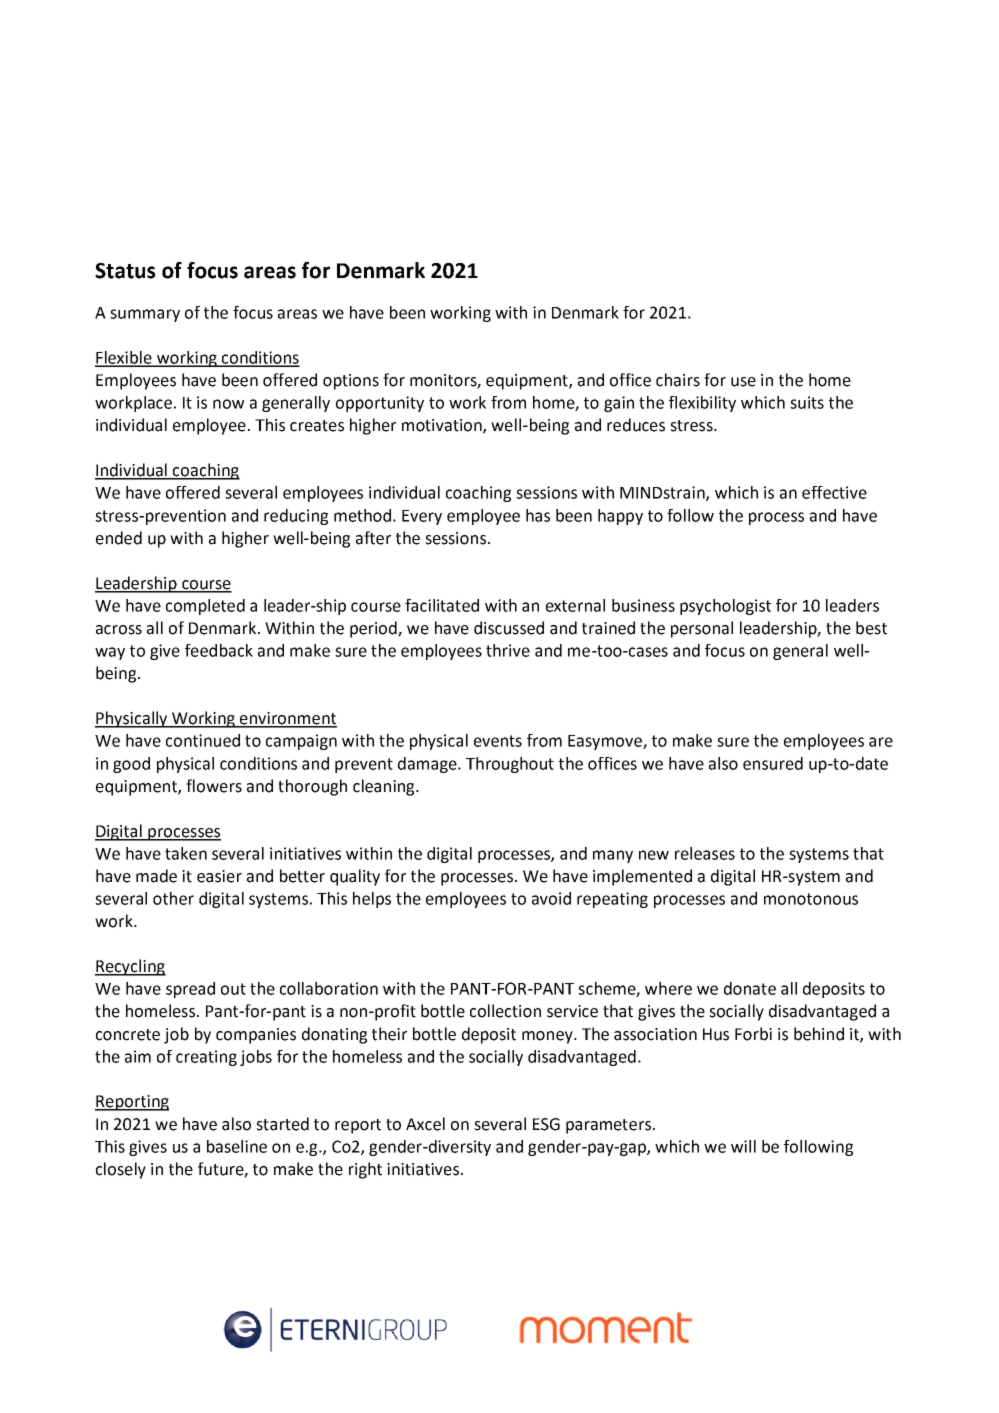 This screenshot has width=999, height=1413. What do you see at coordinates (237, 1146) in the screenshot?
I see `baseline` at bounding box center [237, 1146].
